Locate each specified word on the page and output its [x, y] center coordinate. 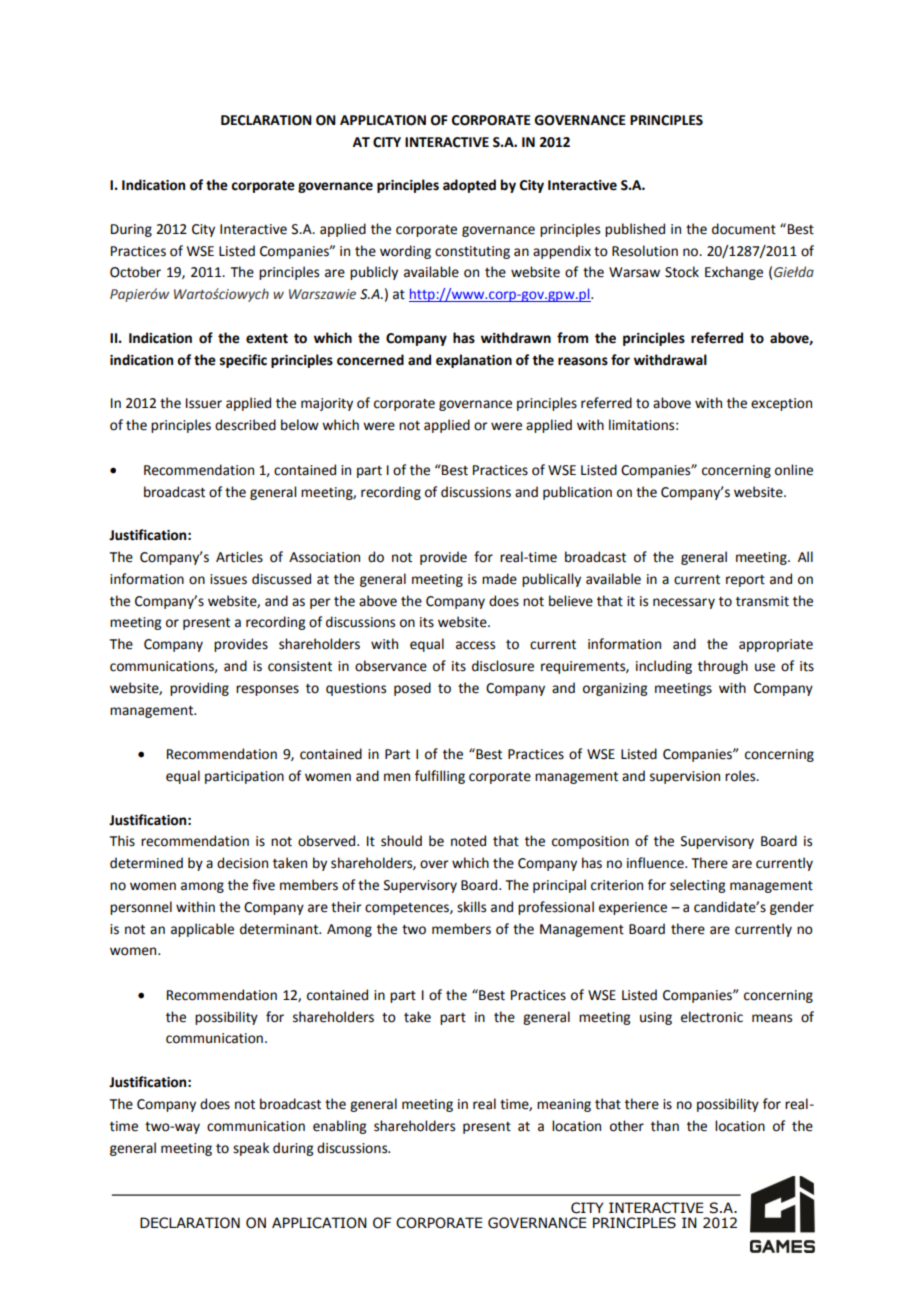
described [245, 425]
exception [781, 404]
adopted [469, 186]
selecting [697, 886]
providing [199, 689]
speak [251, 1149]
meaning [564, 1105]
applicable [202, 930]
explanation [474, 361]
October [135, 272]
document [744, 229]
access [475, 645]
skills [471, 907]
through [723, 667]
